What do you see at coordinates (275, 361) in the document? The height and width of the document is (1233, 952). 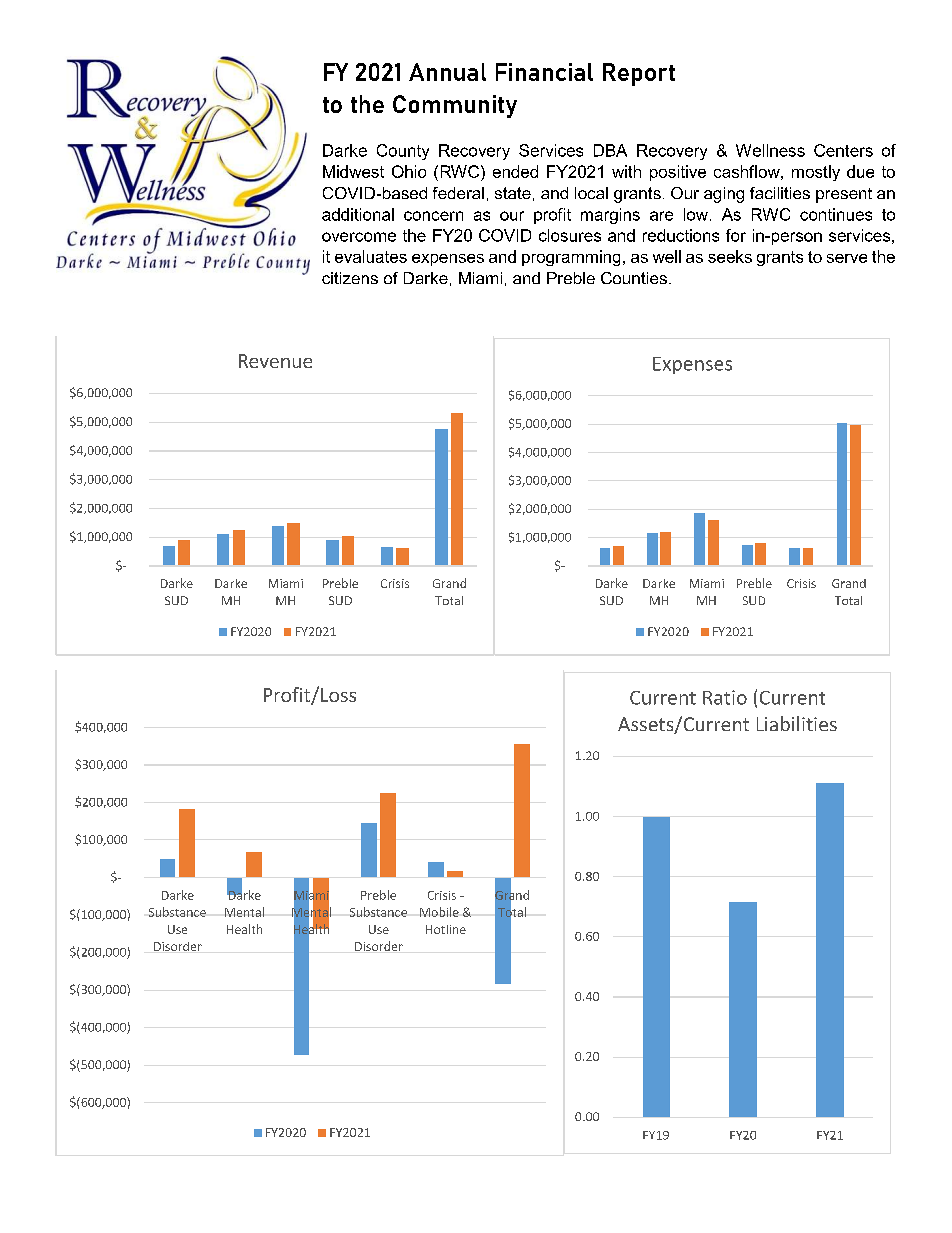 I see `Revenue` at bounding box center [275, 361].
